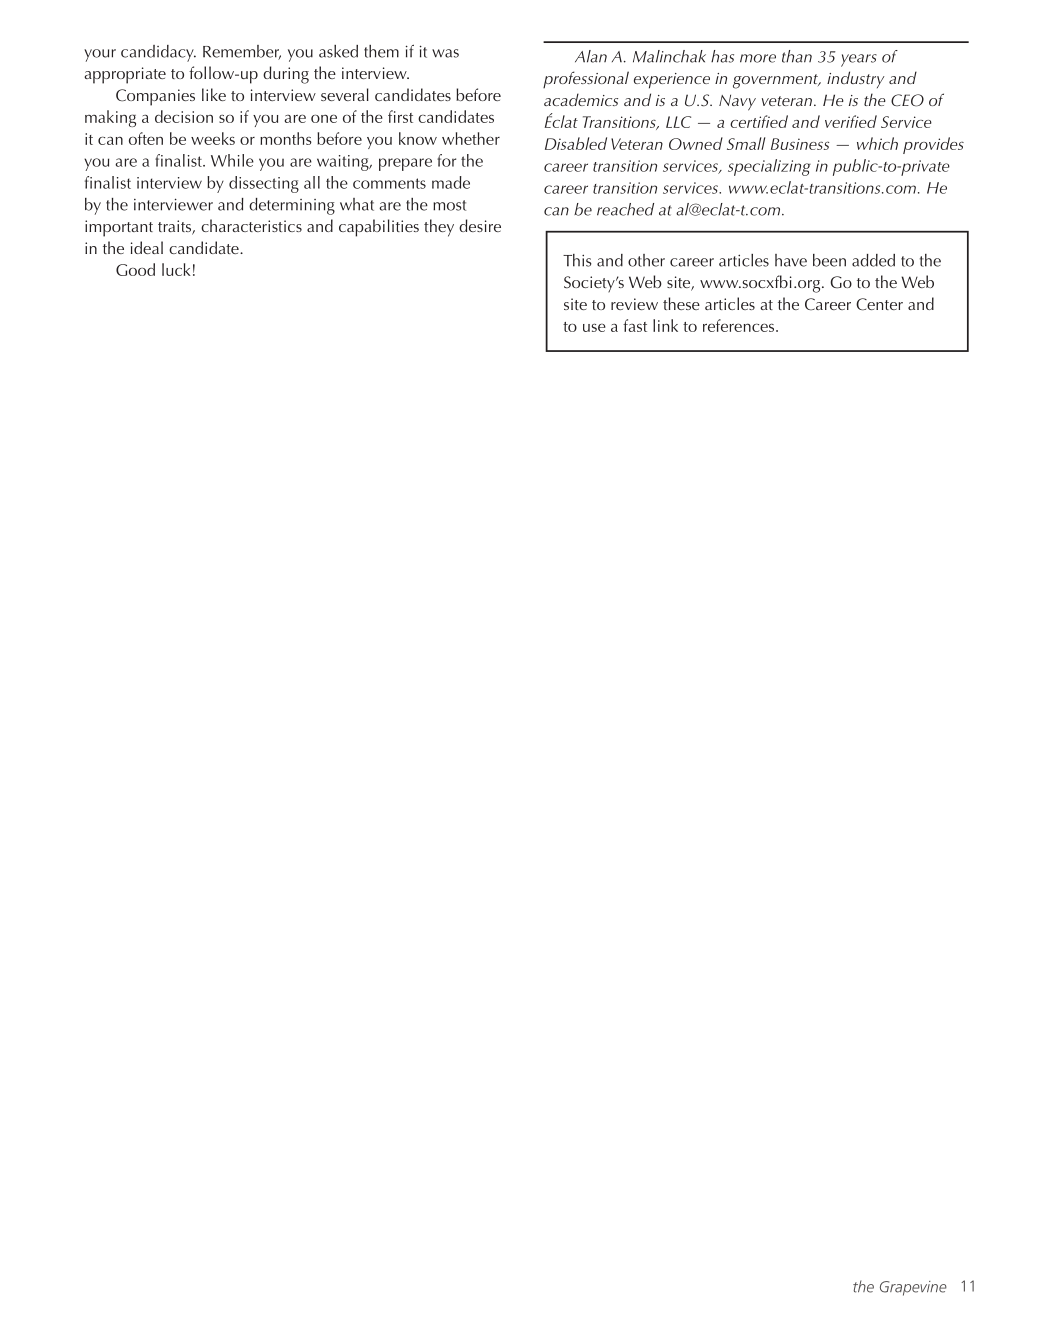  Describe the element at coordinates (214, 94) in the screenshot. I see `like` at that location.
